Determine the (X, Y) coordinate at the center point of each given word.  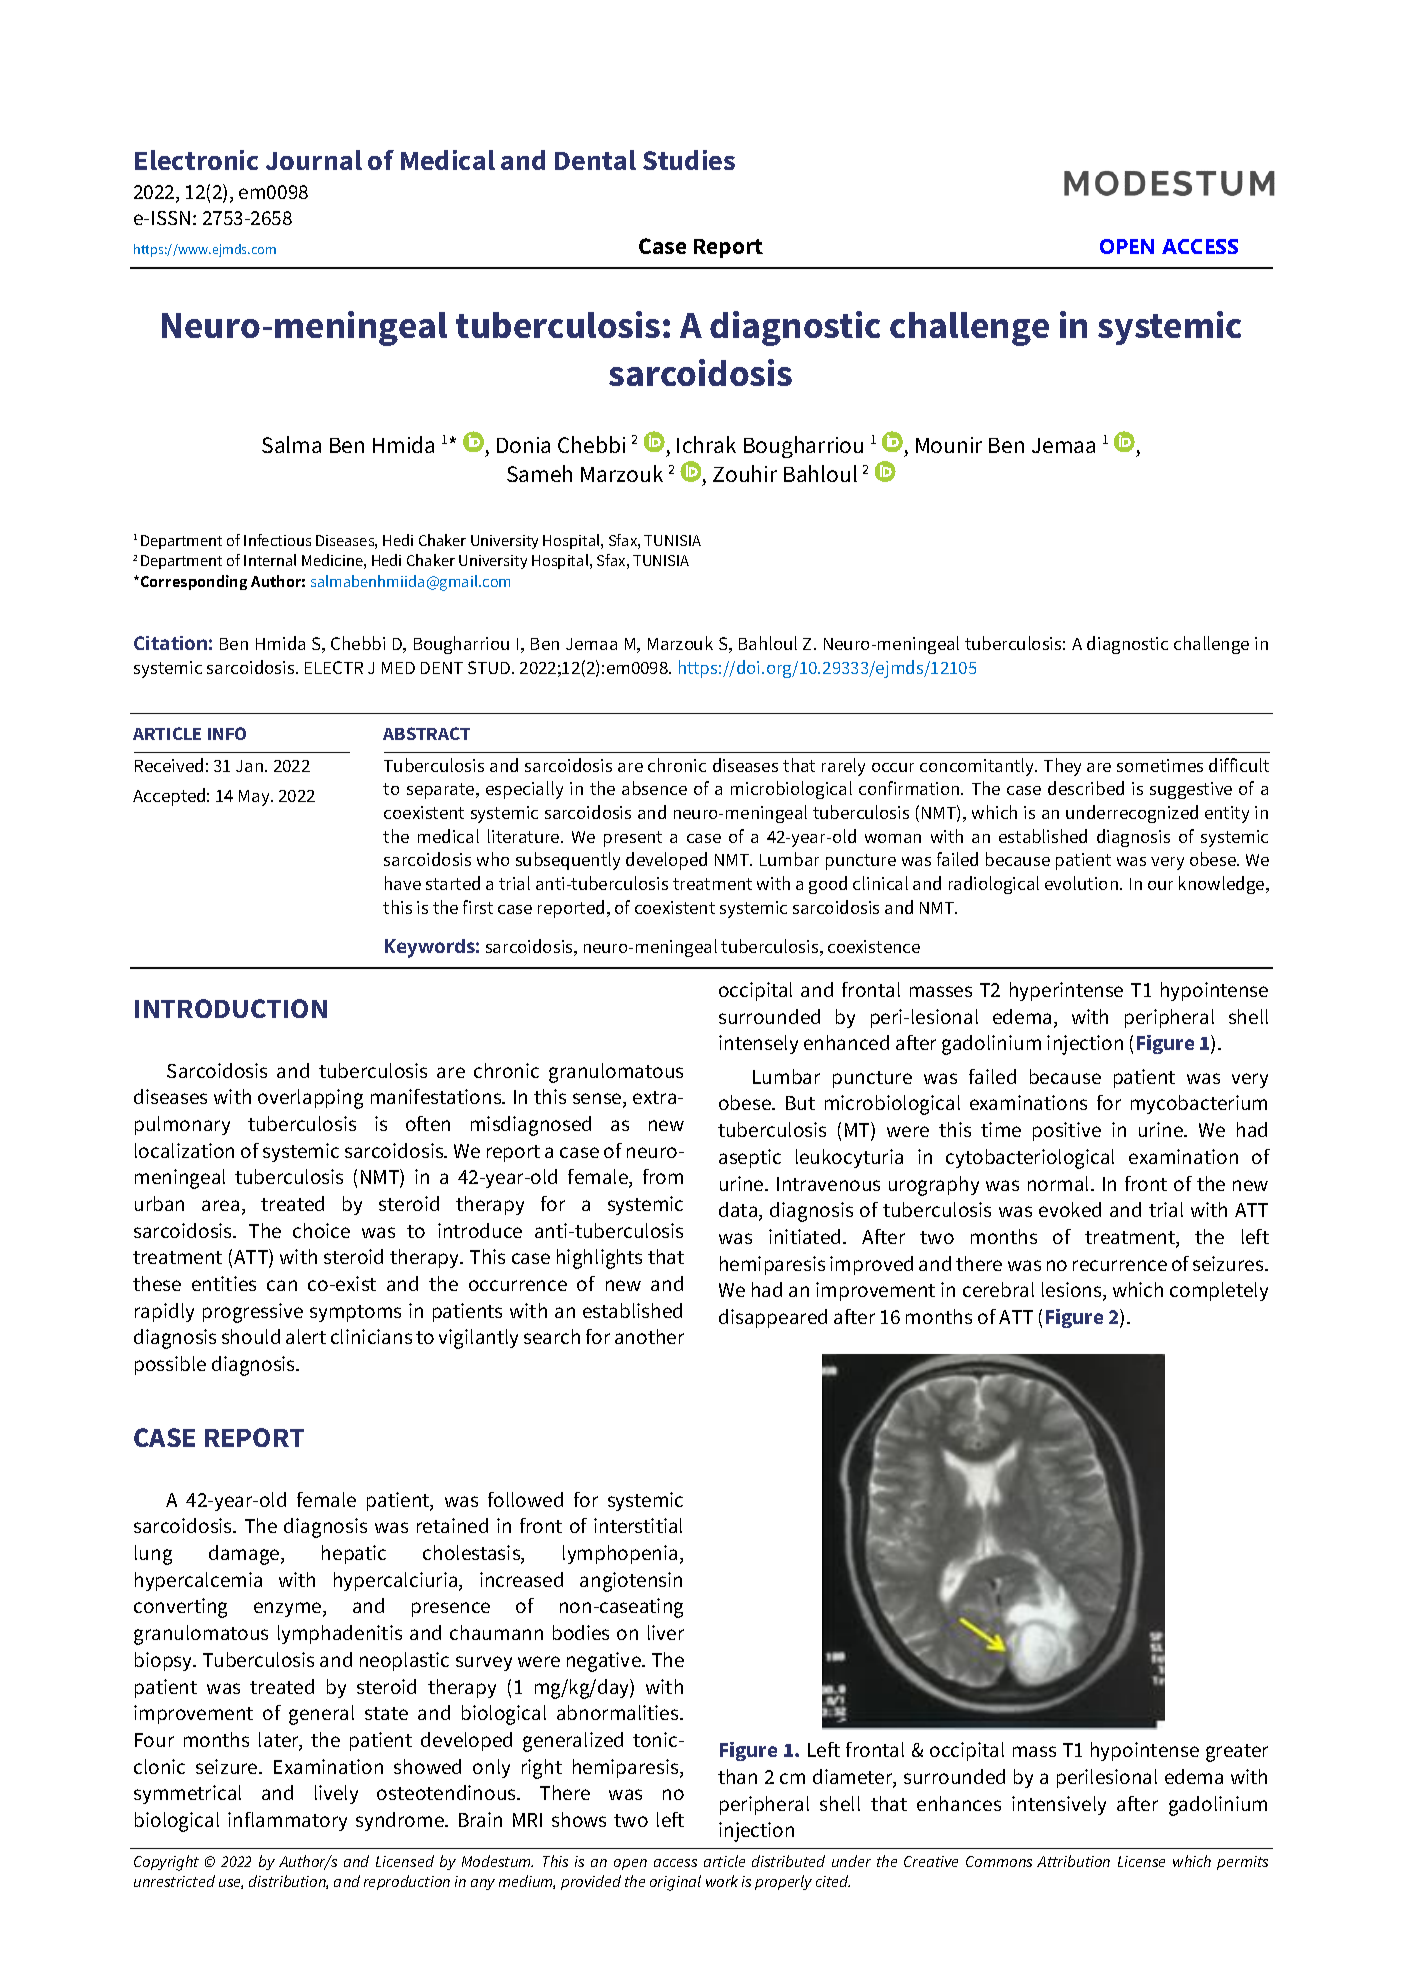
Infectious (277, 540)
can (282, 1285)
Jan (251, 766)
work (722, 1881)
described (1086, 788)
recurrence (1120, 1265)
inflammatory (287, 1821)
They (1062, 767)
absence (654, 788)
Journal (314, 160)
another (649, 1336)
